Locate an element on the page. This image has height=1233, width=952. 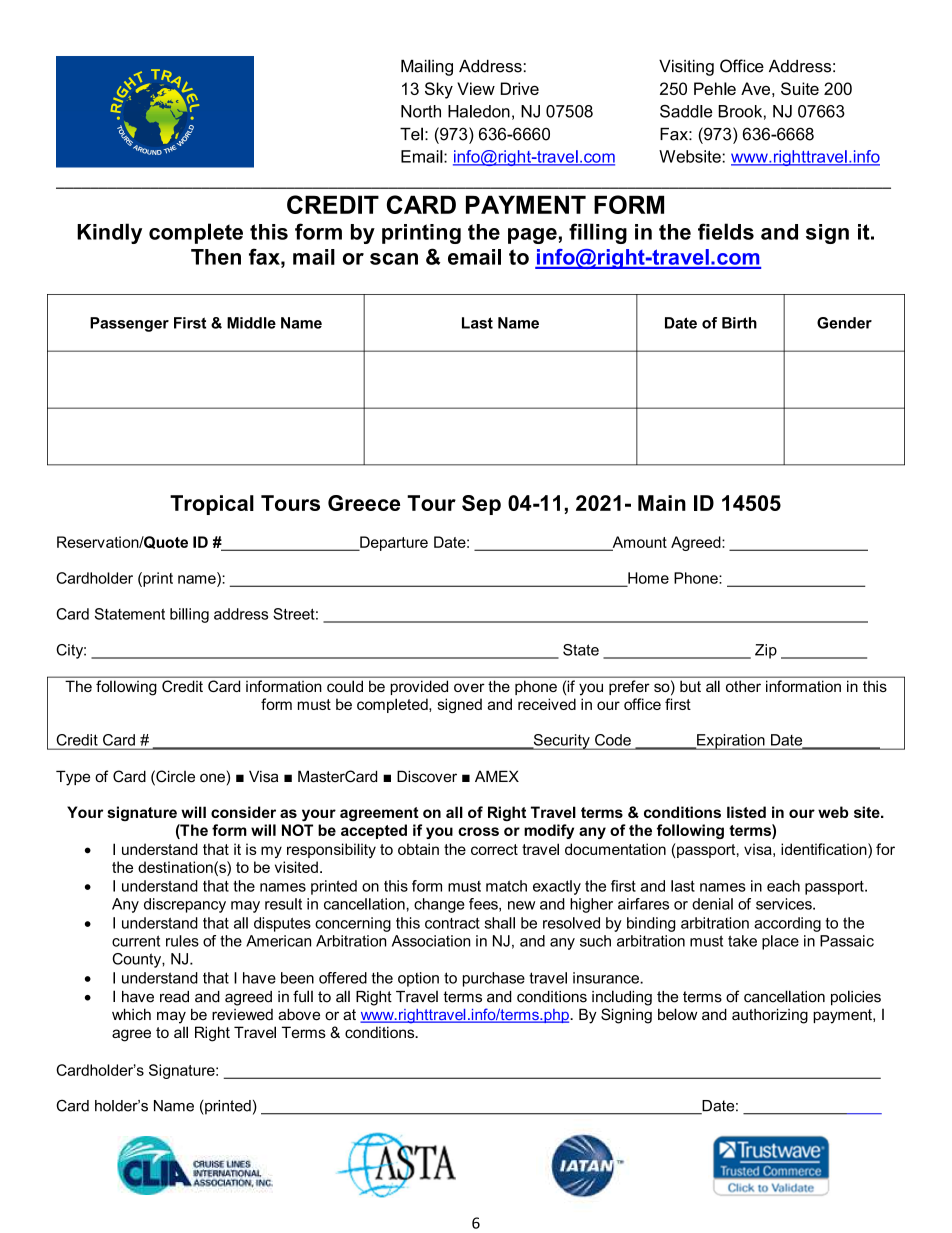
listed is located at coordinates (746, 812).
